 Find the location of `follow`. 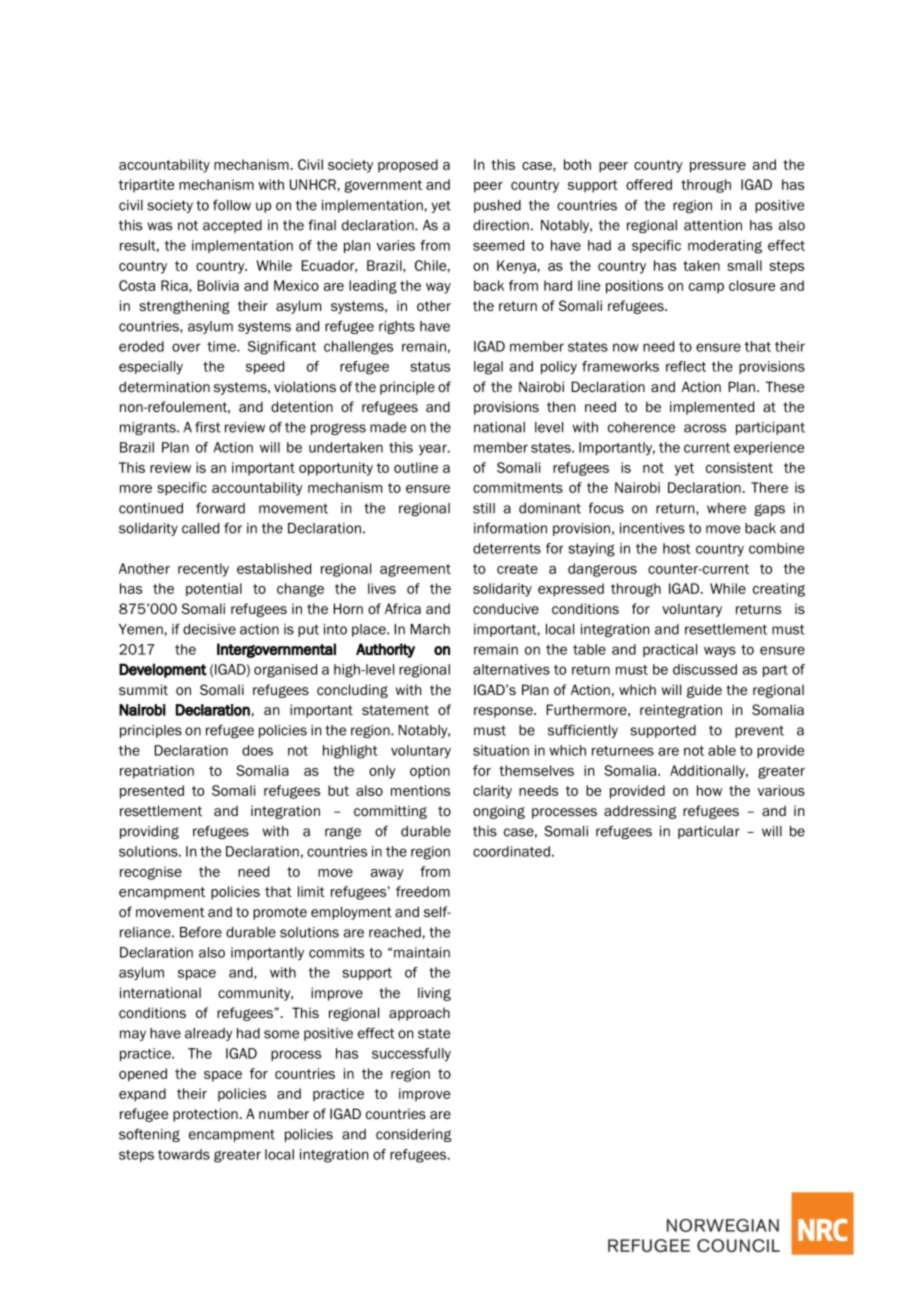

follow is located at coordinates (232, 205).
